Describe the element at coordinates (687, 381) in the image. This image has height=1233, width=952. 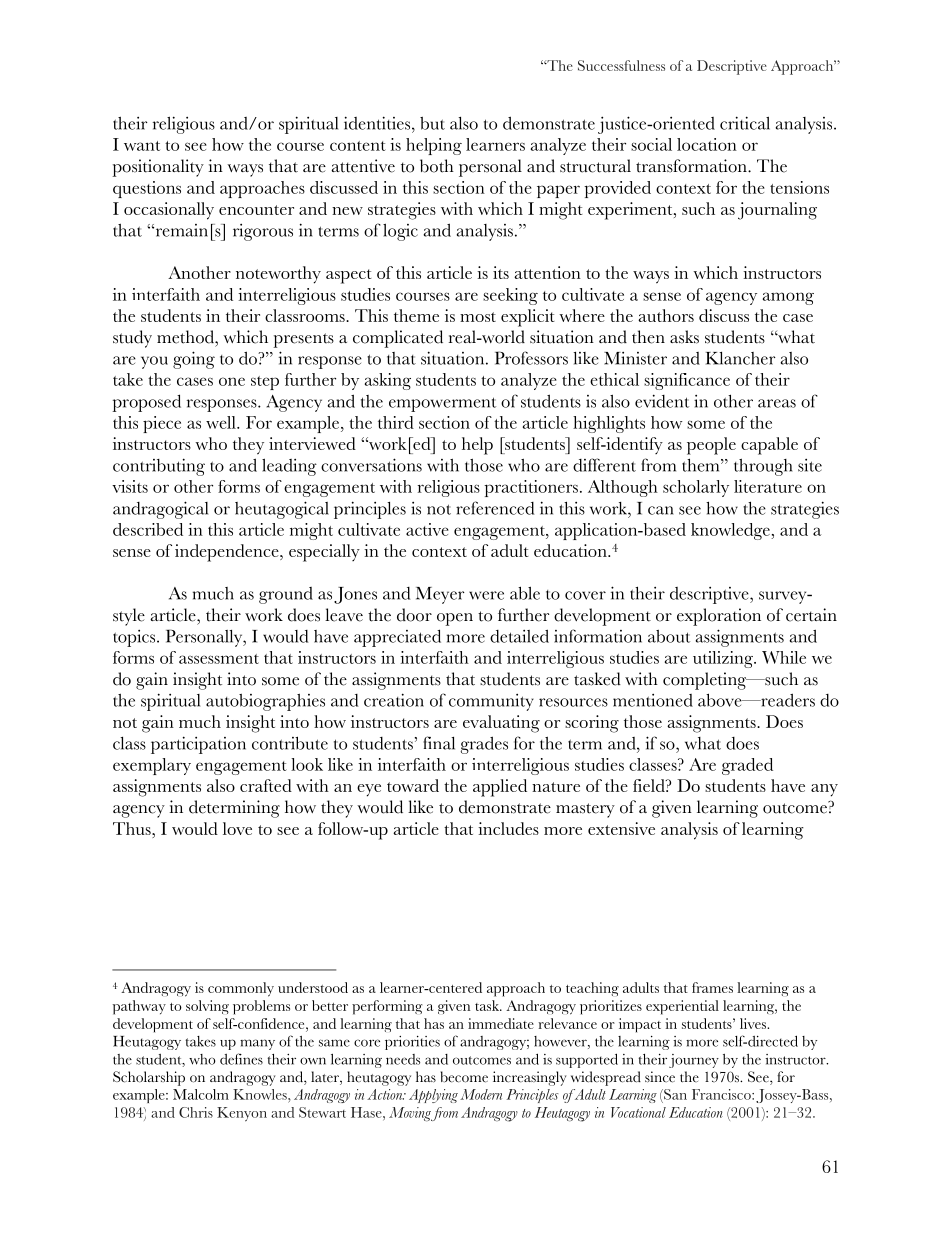
I see `significance` at that location.
